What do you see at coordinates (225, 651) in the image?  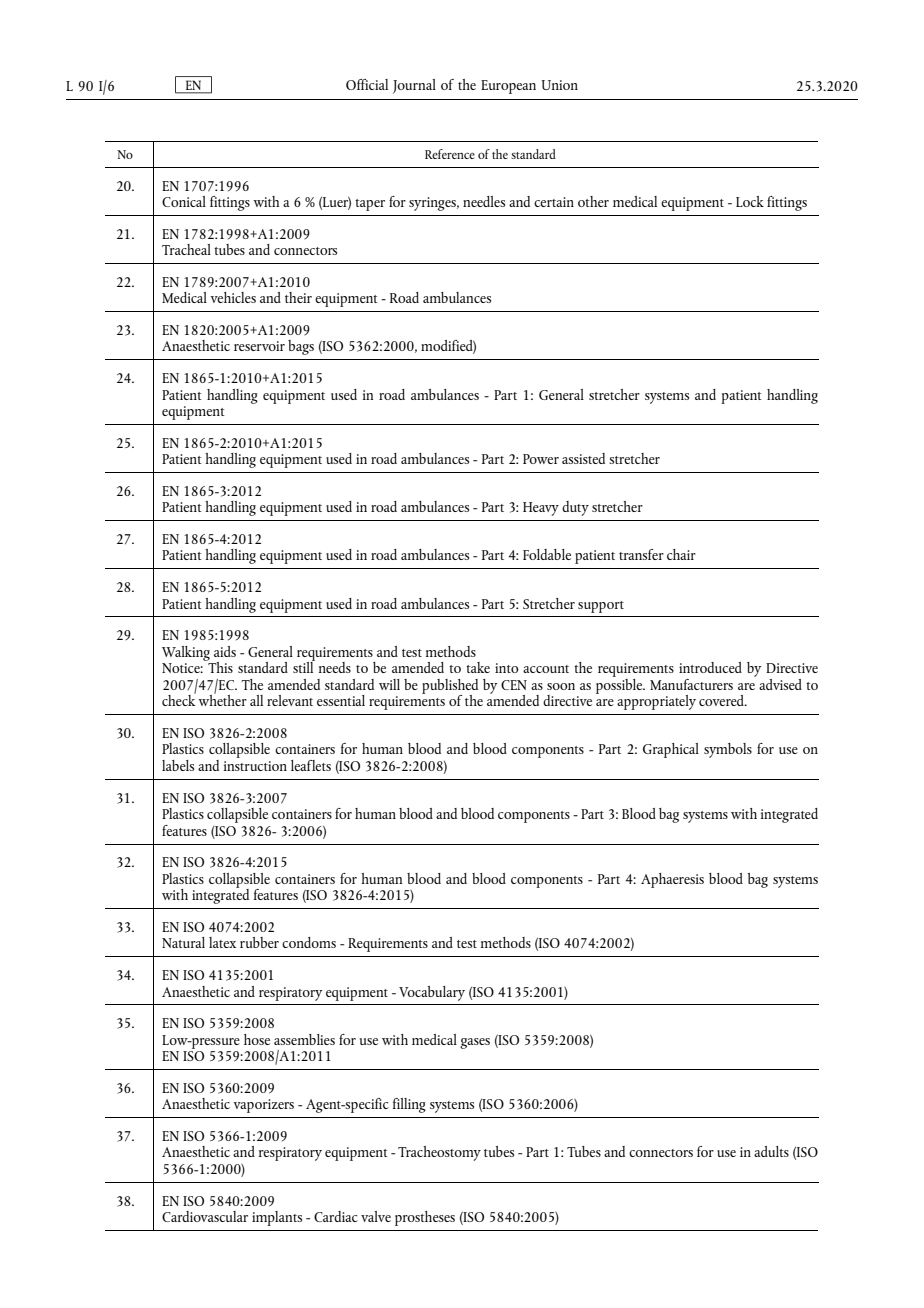 I see `aids` at bounding box center [225, 651].
